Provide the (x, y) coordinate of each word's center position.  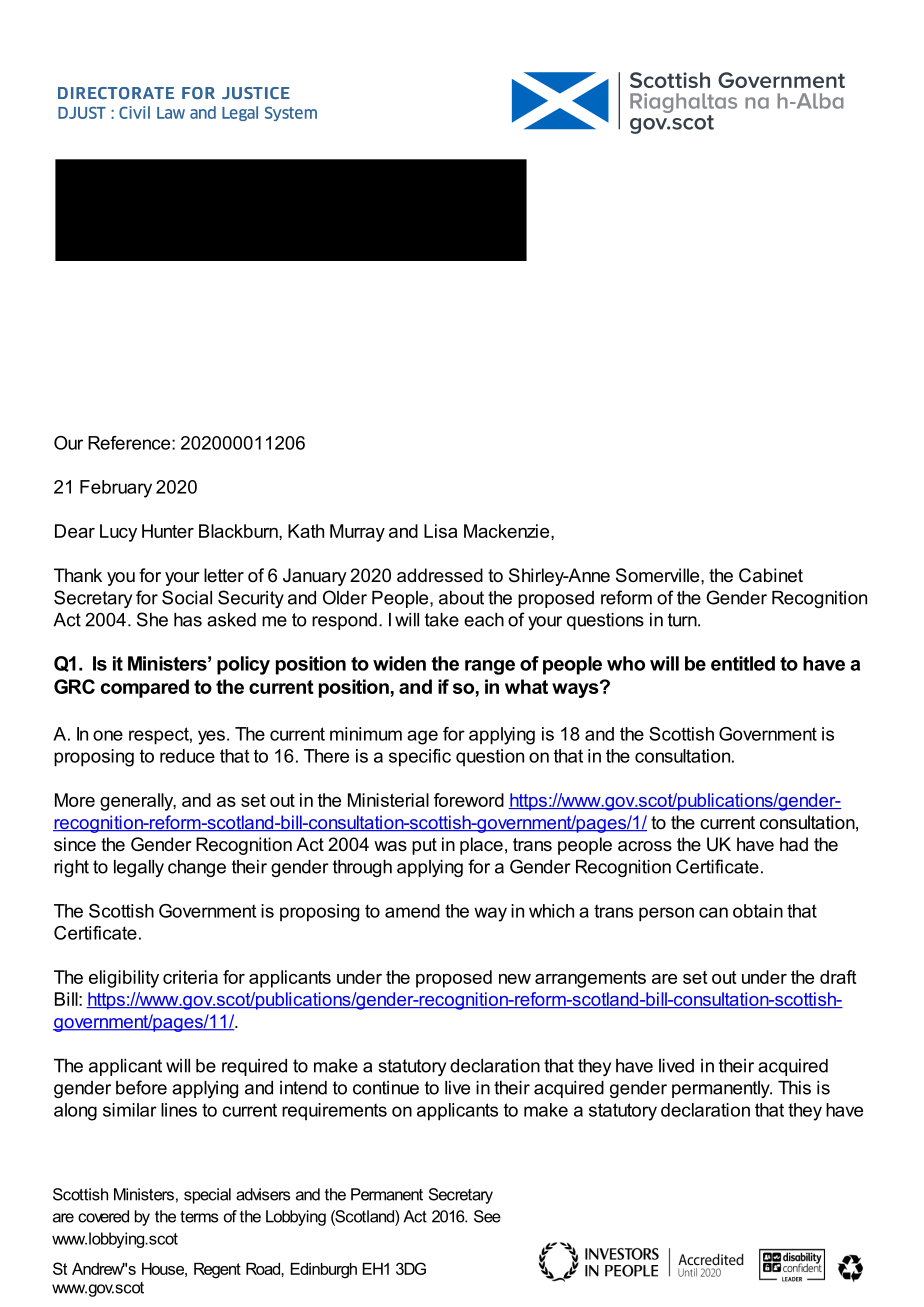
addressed (440, 575)
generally (138, 802)
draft (838, 977)
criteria (190, 977)
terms (199, 1217)
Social (187, 597)
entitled (743, 663)
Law (171, 113)
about (461, 598)
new (515, 979)
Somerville (659, 575)
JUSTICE (256, 93)
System (291, 113)
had (794, 844)
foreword (469, 800)
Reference (130, 443)
